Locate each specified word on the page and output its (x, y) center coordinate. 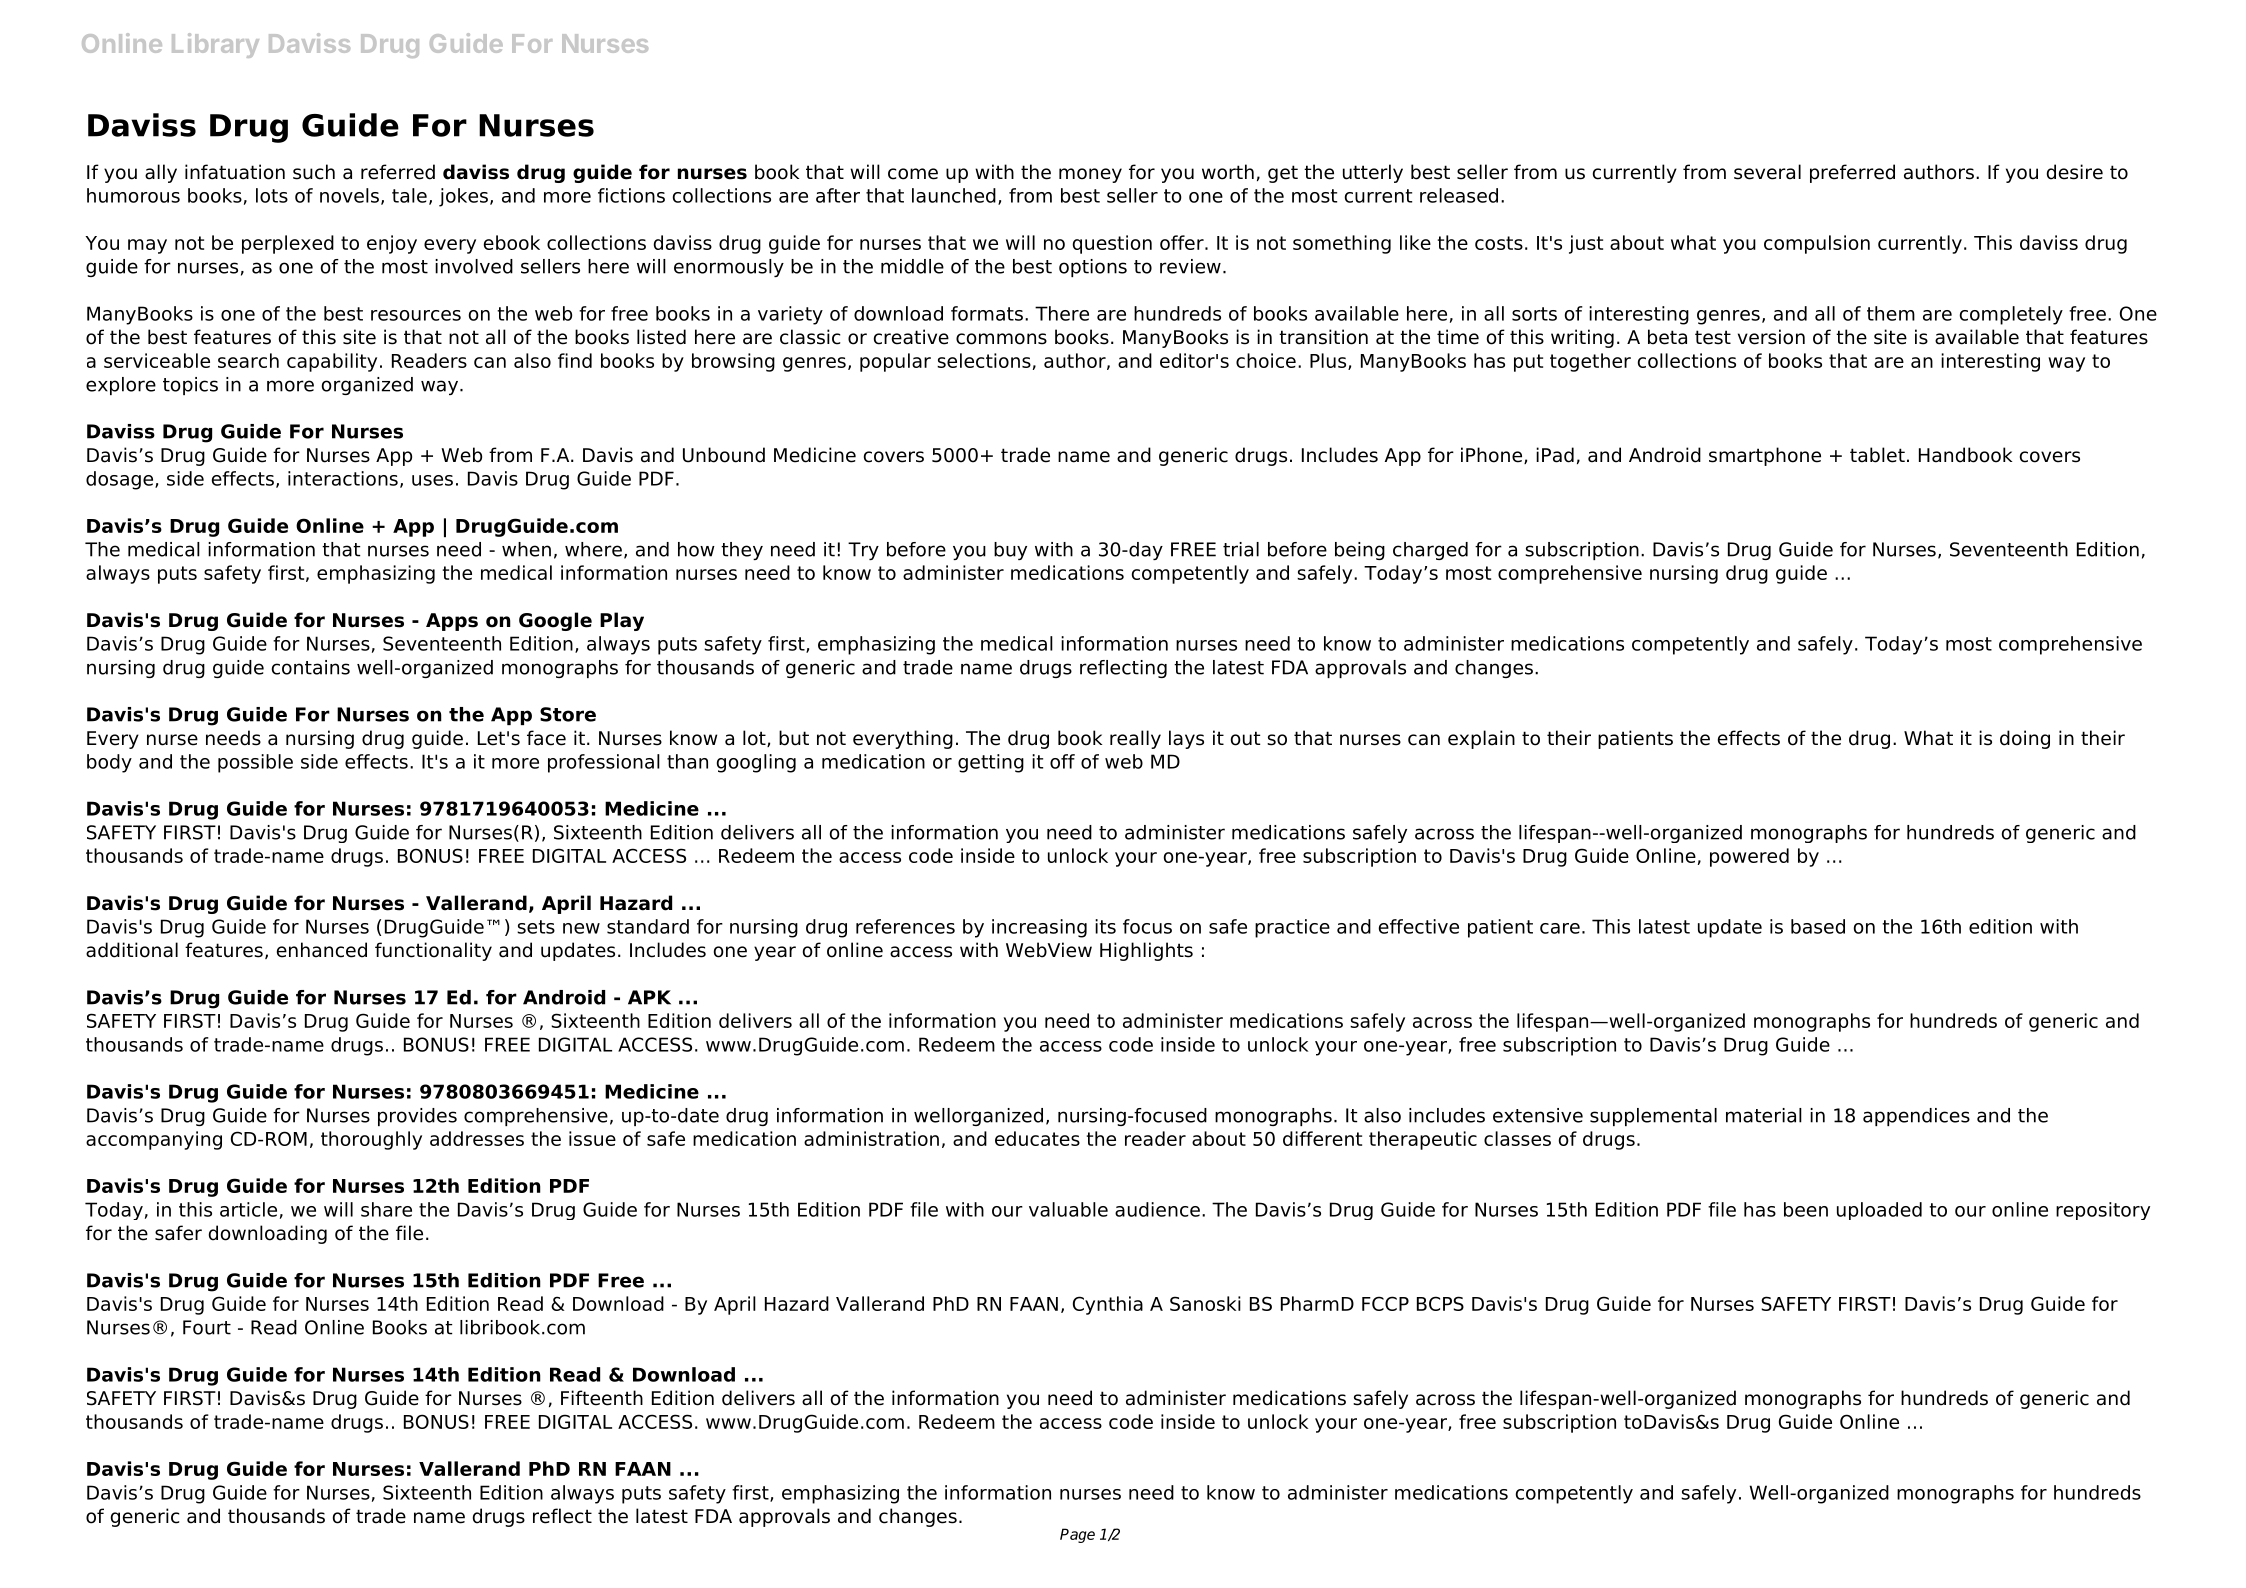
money (1090, 175)
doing (2025, 739)
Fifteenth (602, 1398)
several (1767, 172)
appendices (1916, 1117)
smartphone (1765, 456)
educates (1037, 1138)
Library (215, 45)
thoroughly (371, 1140)
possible (255, 763)
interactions (343, 478)
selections (984, 360)
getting (991, 763)
